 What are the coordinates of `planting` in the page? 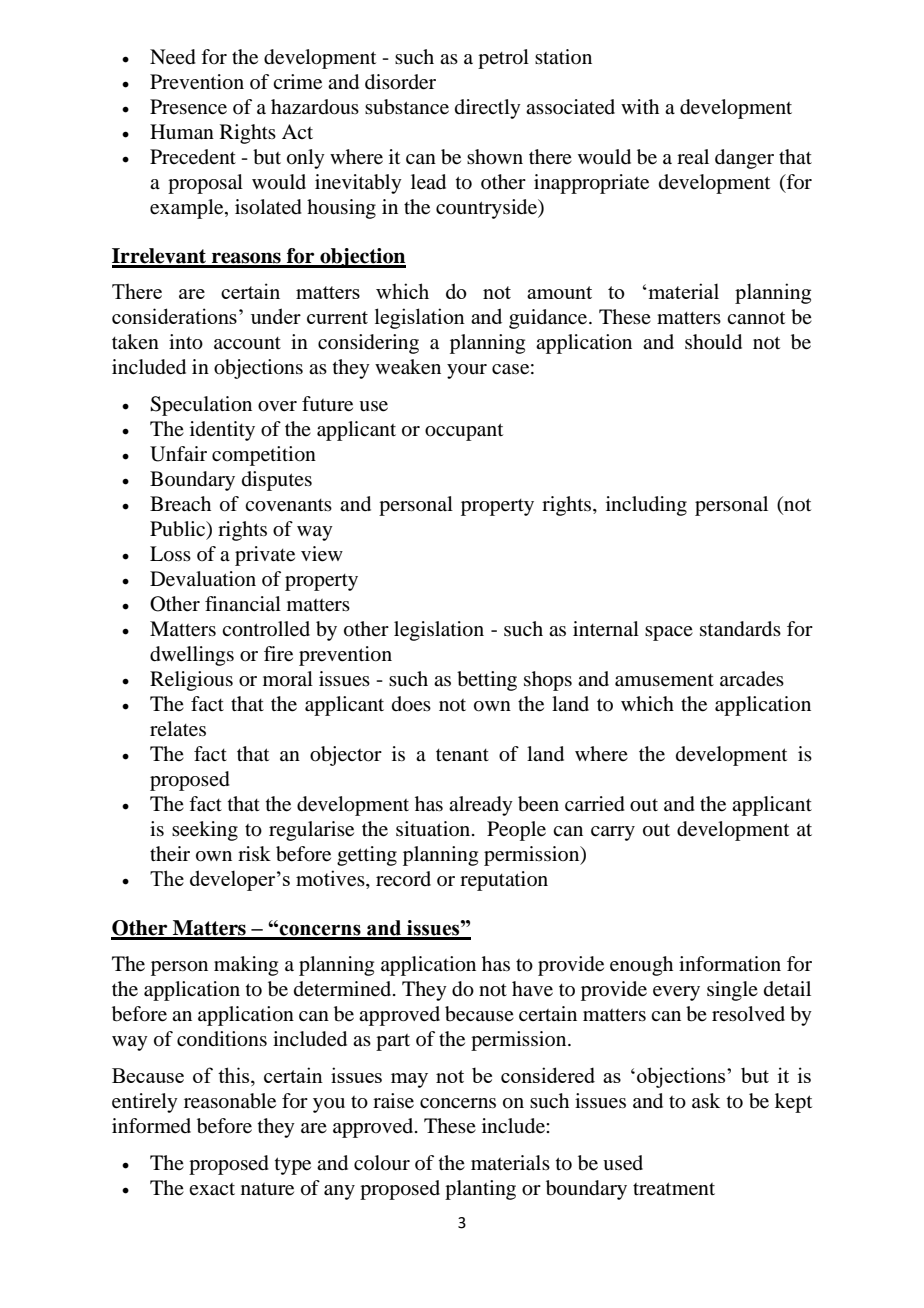 It's located at (480, 1190).
